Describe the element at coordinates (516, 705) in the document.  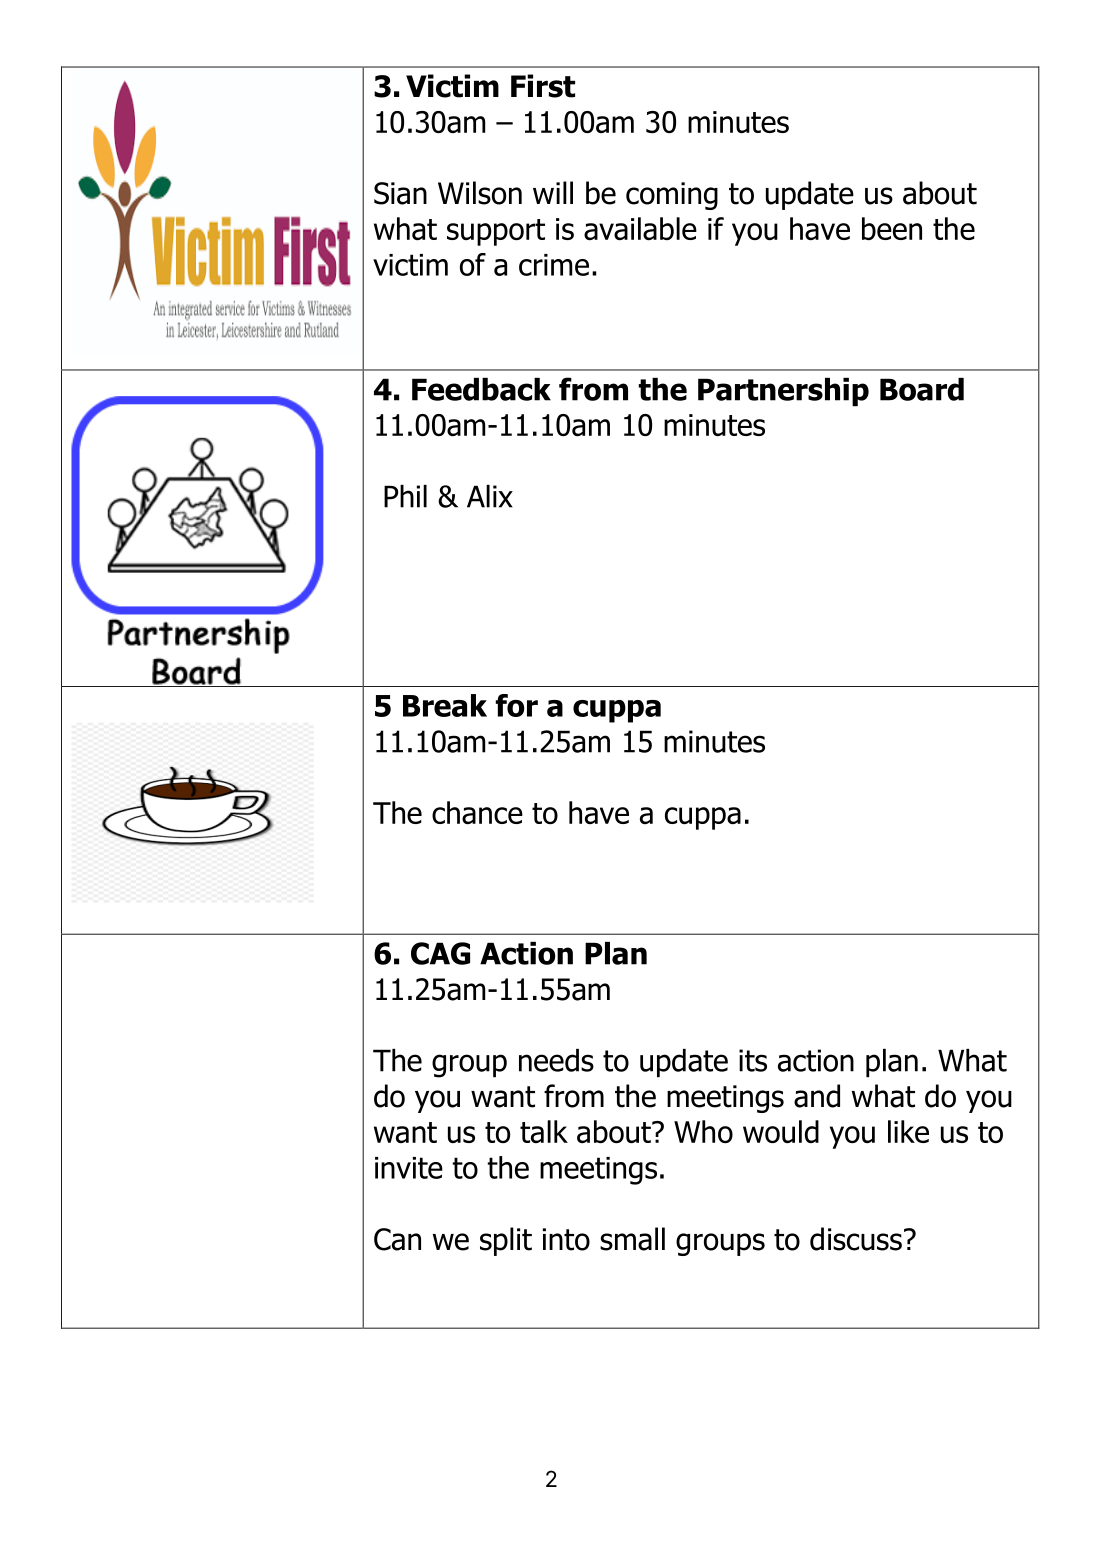
I see `for` at that location.
